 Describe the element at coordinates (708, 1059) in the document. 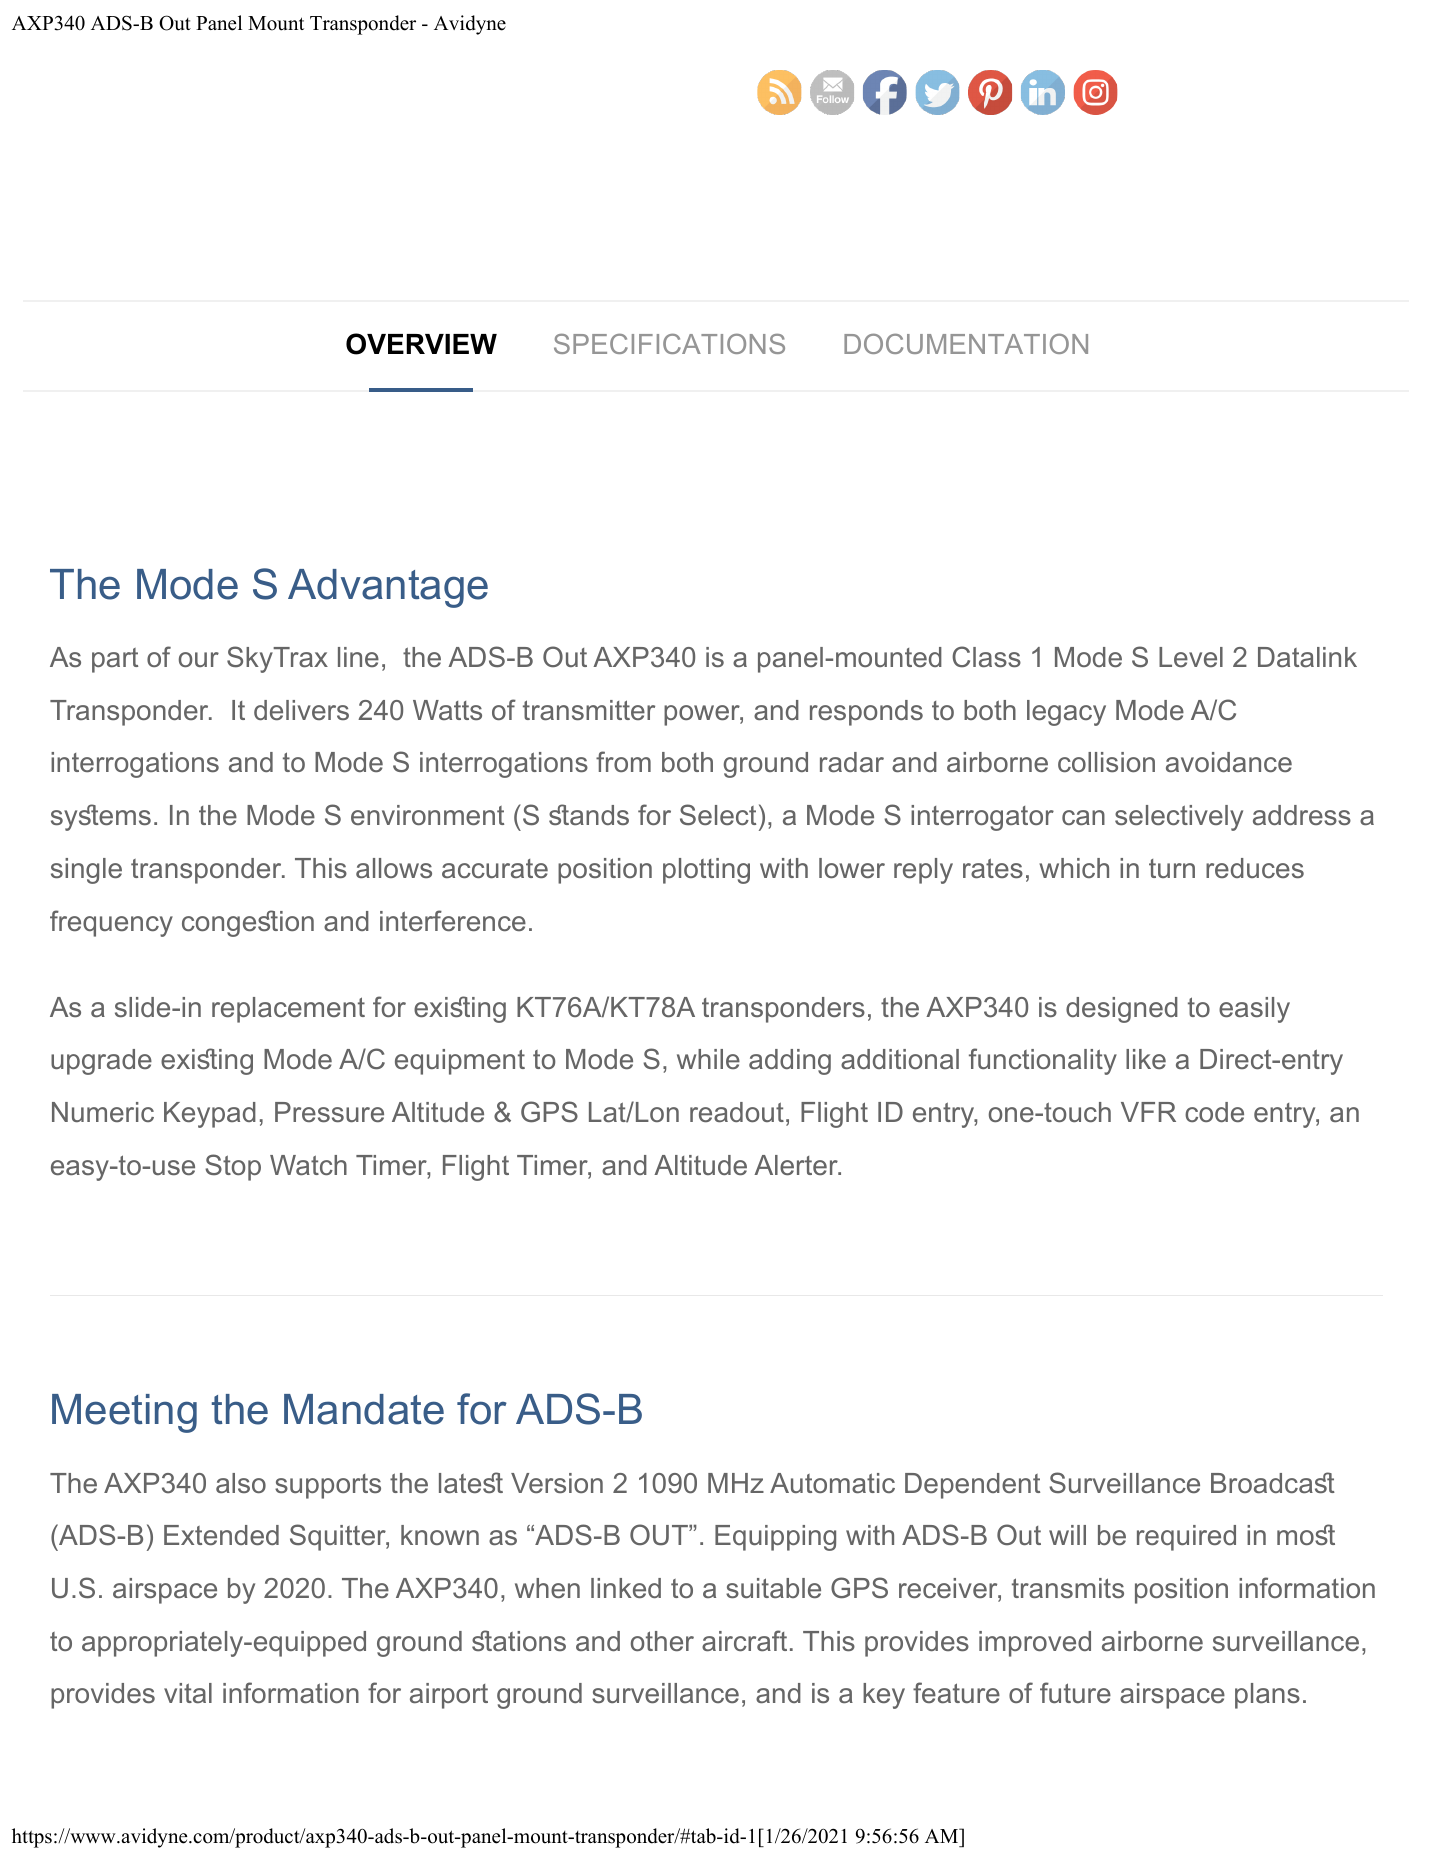

I see `while` at that location.
